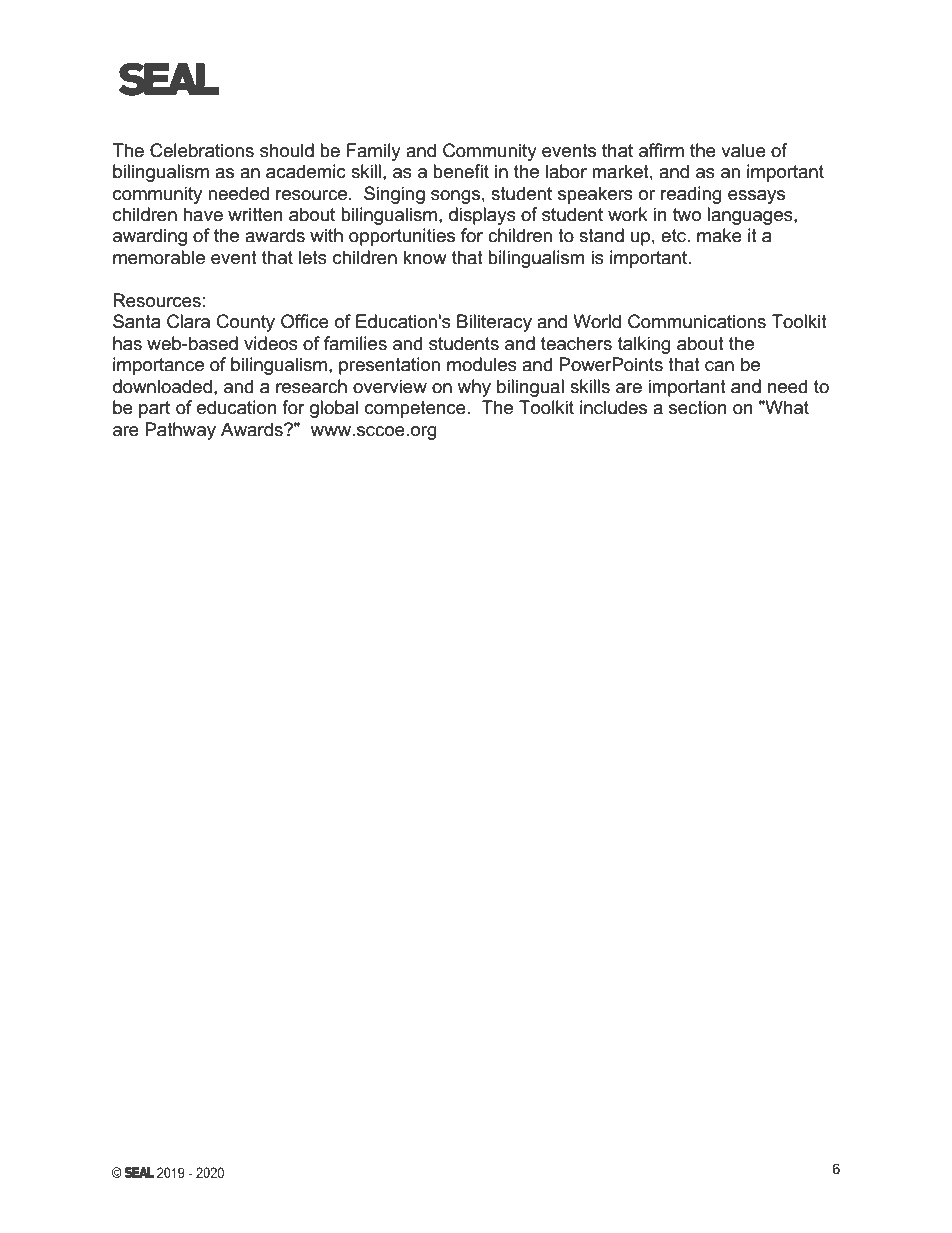  I want to click on affirm, so click(661, 150).
